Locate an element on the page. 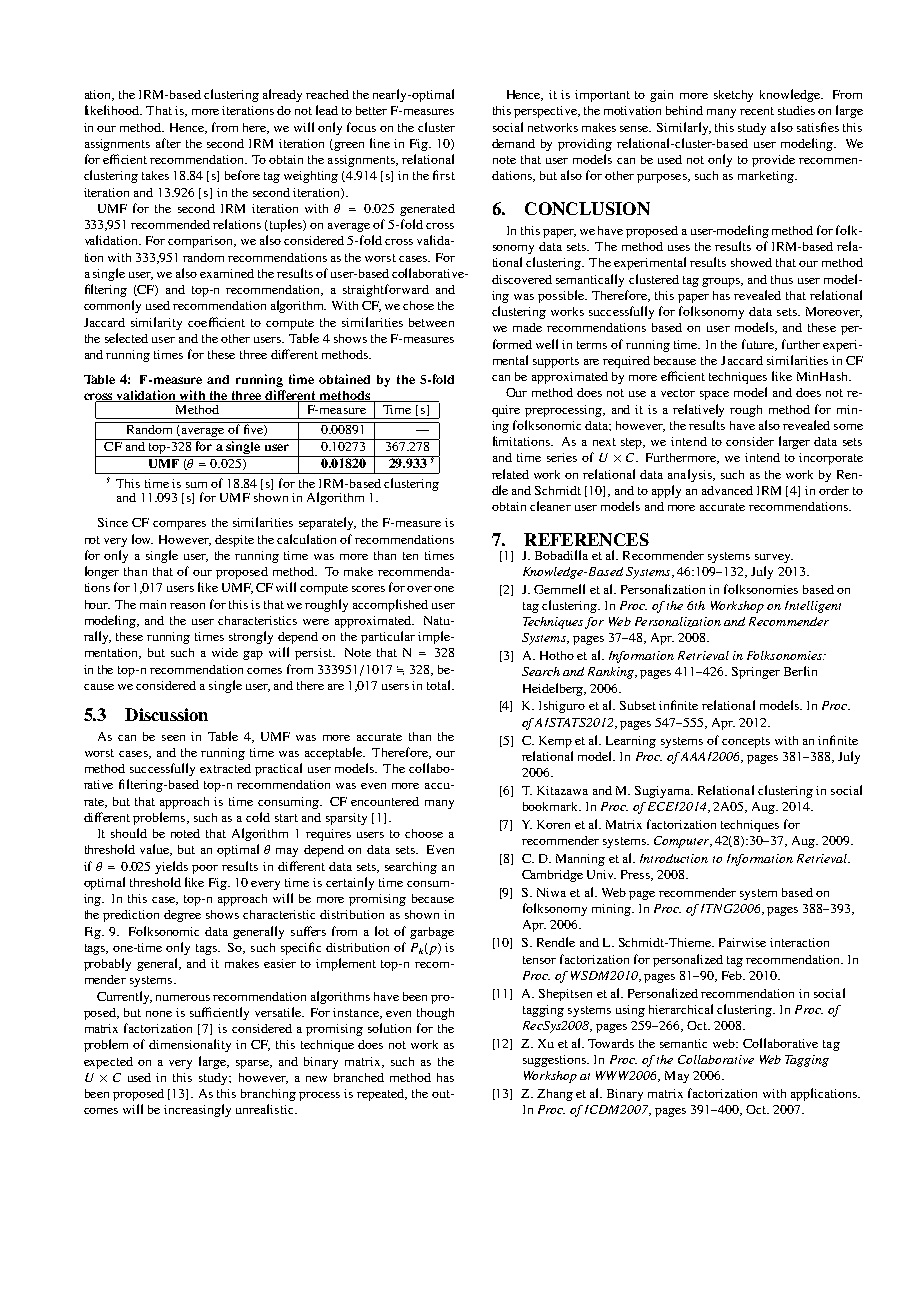  Sugiyama is located at coordinates (664, 792).
